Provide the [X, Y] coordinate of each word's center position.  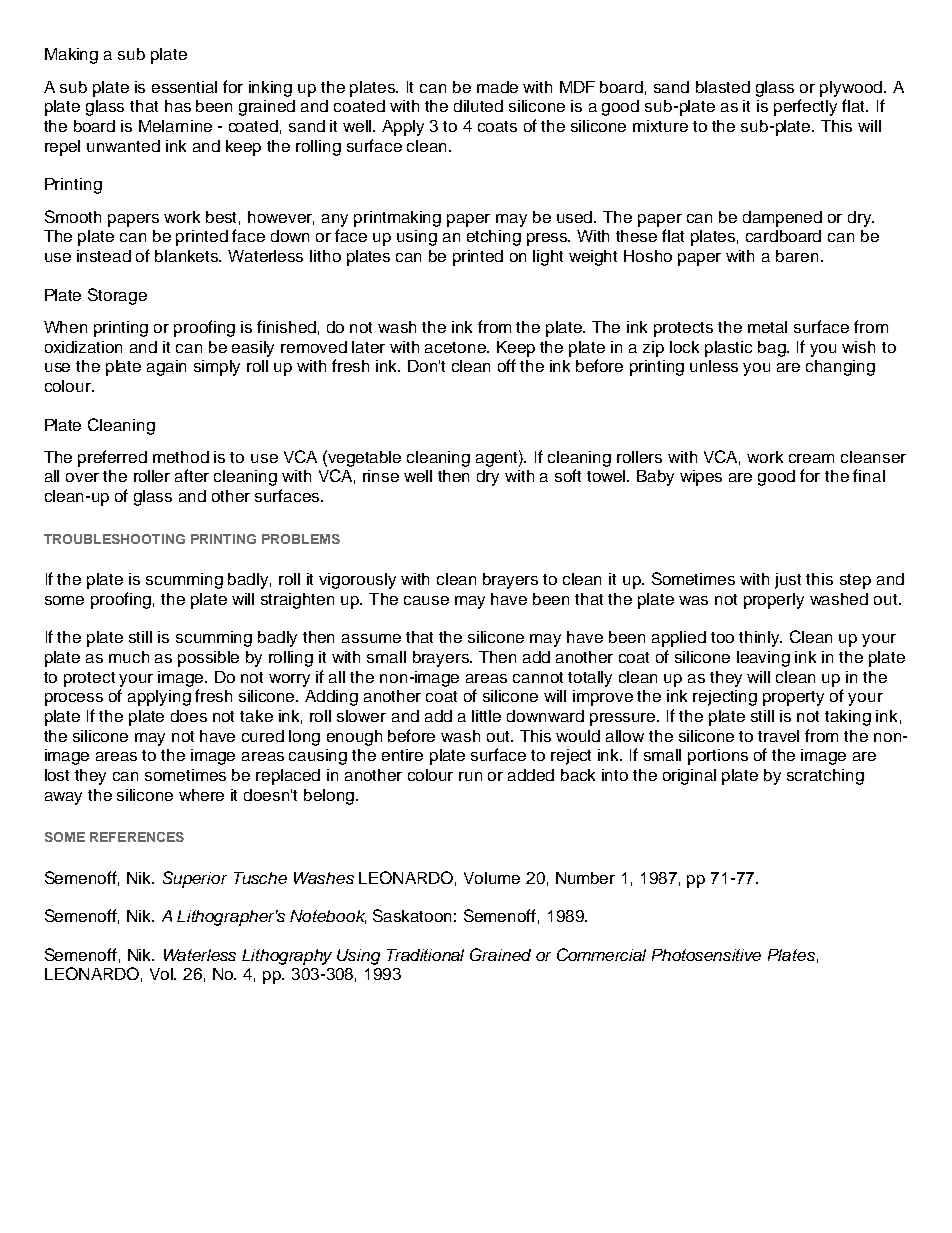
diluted [478, 106]
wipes [701, 478]
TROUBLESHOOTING [114, 539]
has [178, 106]
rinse [381, 476]
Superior [195, 879]
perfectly [805, 107]
